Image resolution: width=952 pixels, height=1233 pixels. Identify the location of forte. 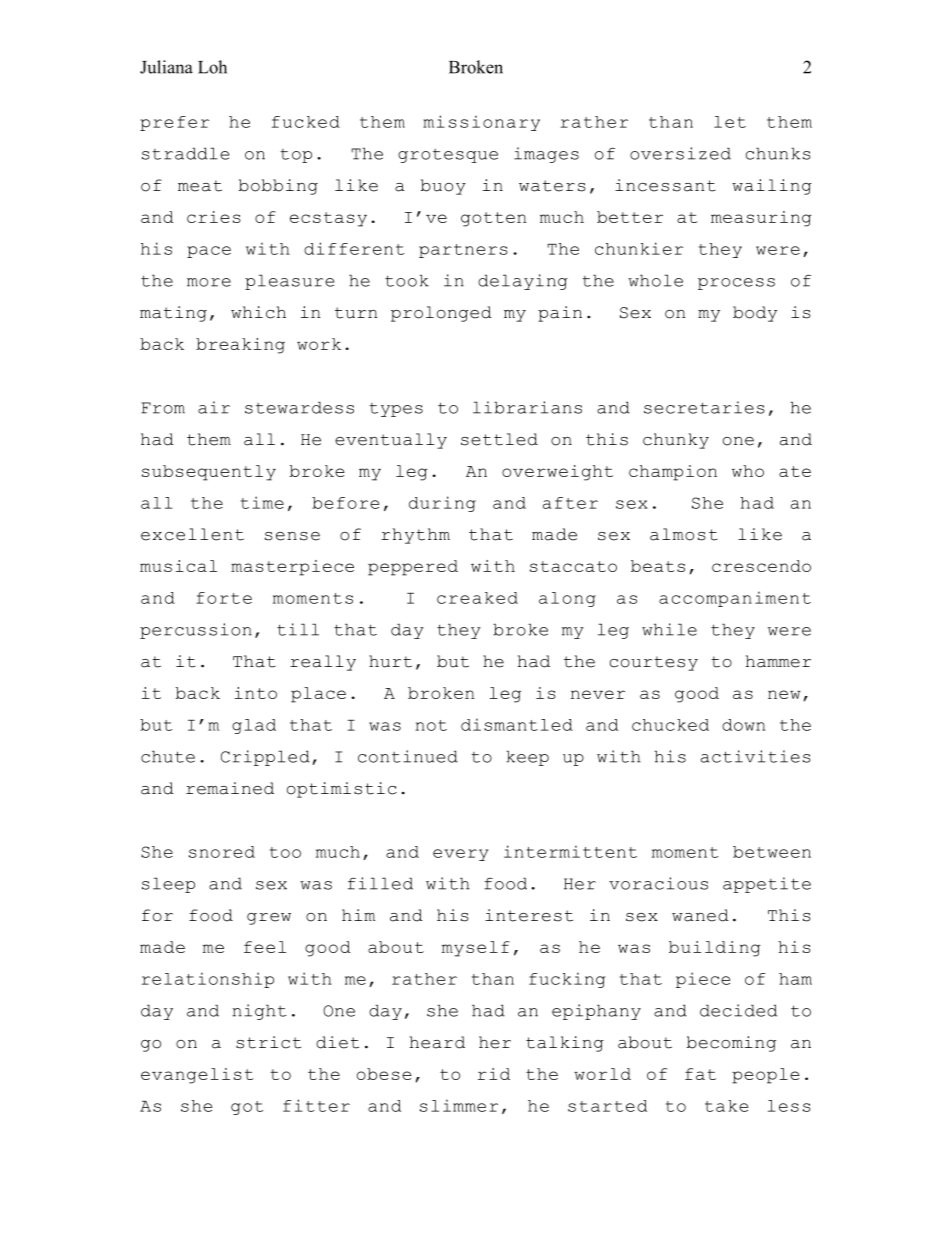
(224, 598).
